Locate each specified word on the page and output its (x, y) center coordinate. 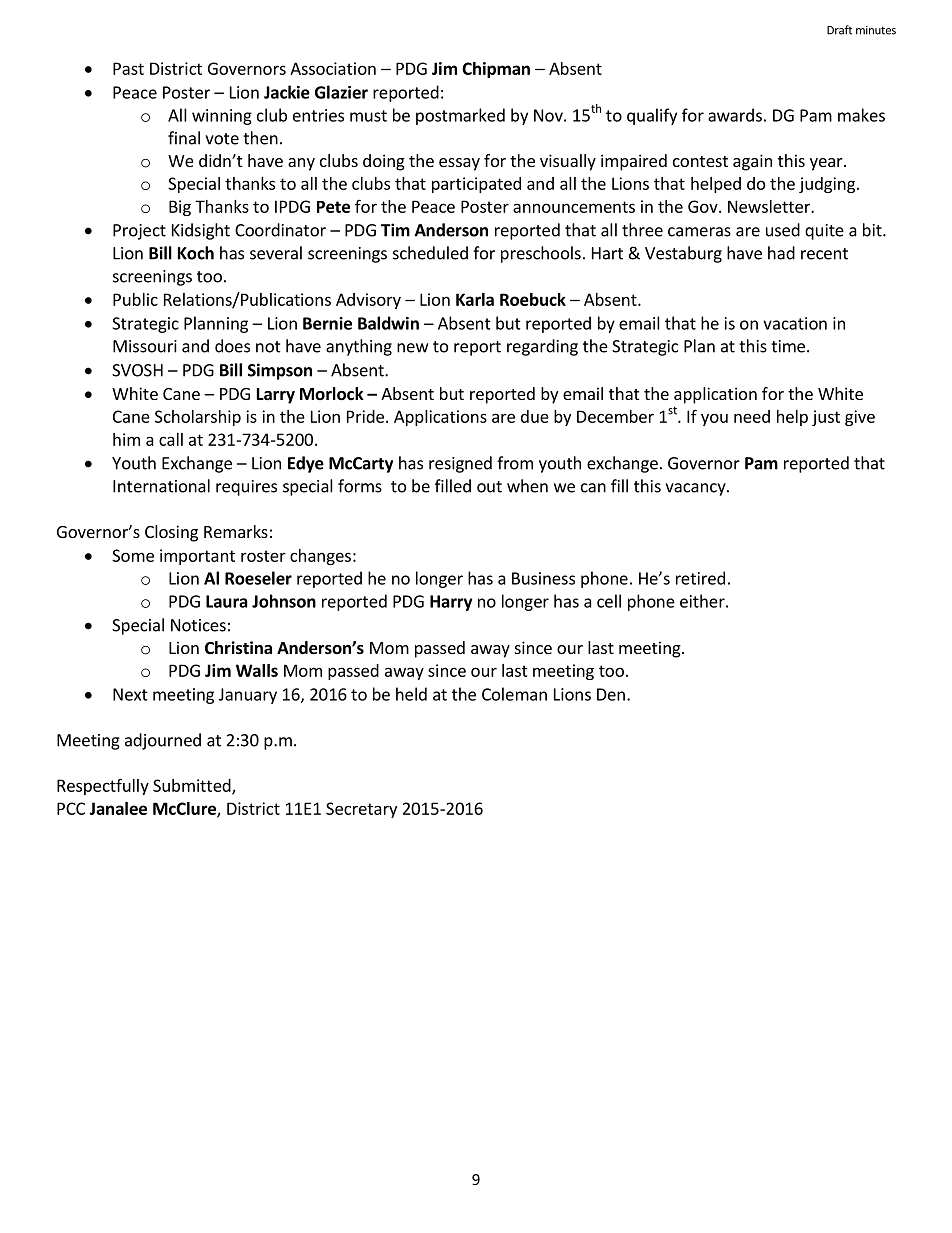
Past (128, 68)
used (783, 230)
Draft (839, 30)
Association (333, 68)
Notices (198, 625)
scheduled (430, 253)
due (535, 416)
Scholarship (198, 418)
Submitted (193, 786)
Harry (451, 603)
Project (139, 232)
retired (700, 578)
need (752, 416)
